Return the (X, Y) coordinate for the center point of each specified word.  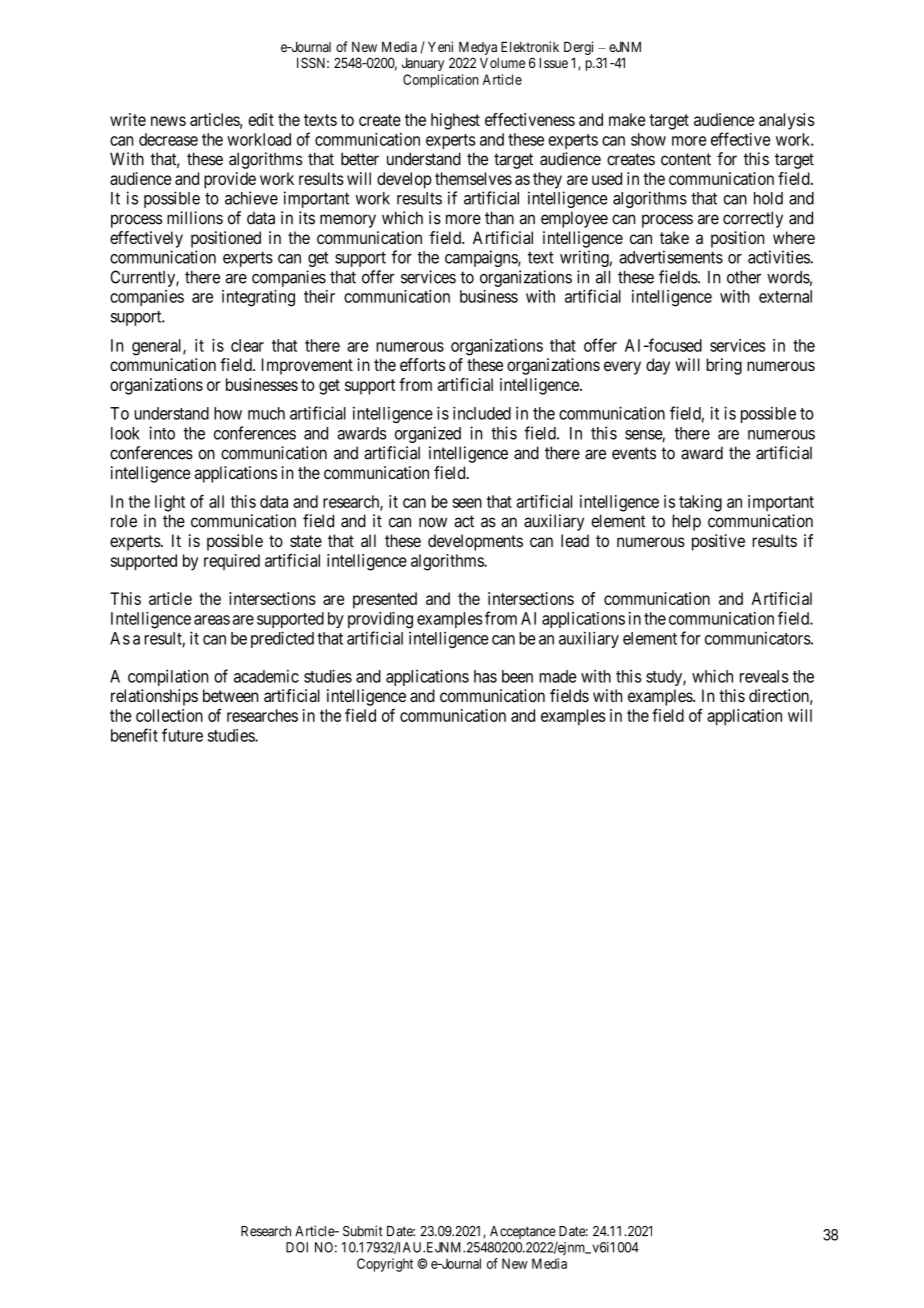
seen (467, 503)
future (182, 735)
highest (455, 121)
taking (700, 503)
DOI (297, 1247)
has (485, 676)
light (170, 503)
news (168, 121)
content (686, 159)
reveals (764, 676)
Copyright (385, 1265)
